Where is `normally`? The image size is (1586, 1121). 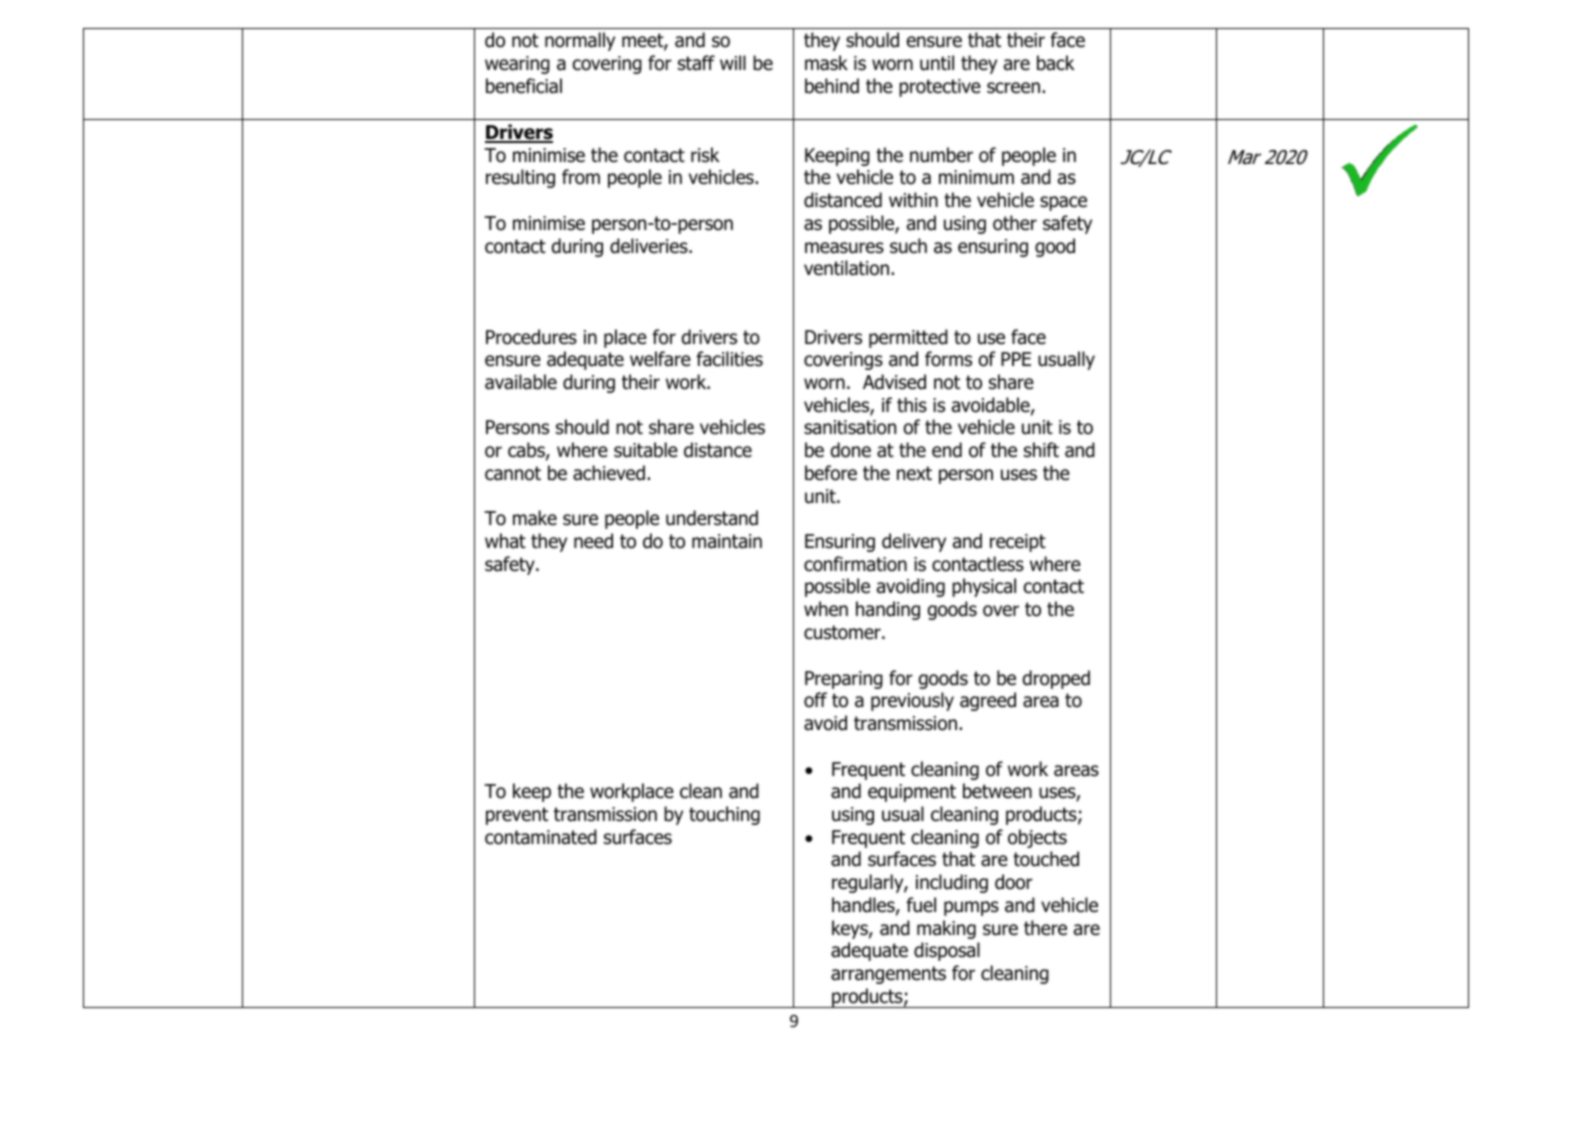 normally is located at coordinates (580, 41).
